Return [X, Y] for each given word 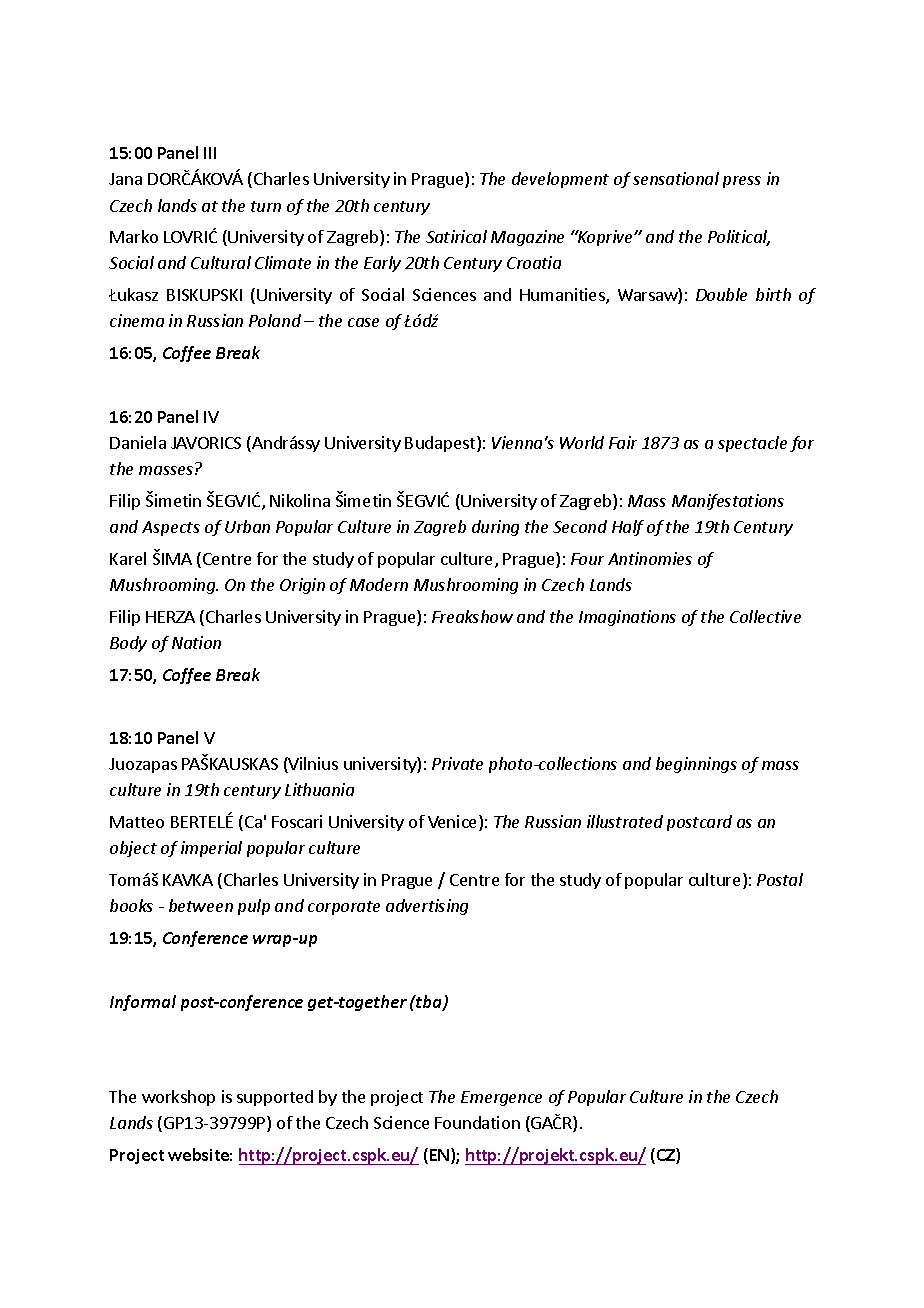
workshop [178, 1098]
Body [128, 644]
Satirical [456, 236]
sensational [676, 178]
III [210, 153]
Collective [765, 616]
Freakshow [472, 616]
